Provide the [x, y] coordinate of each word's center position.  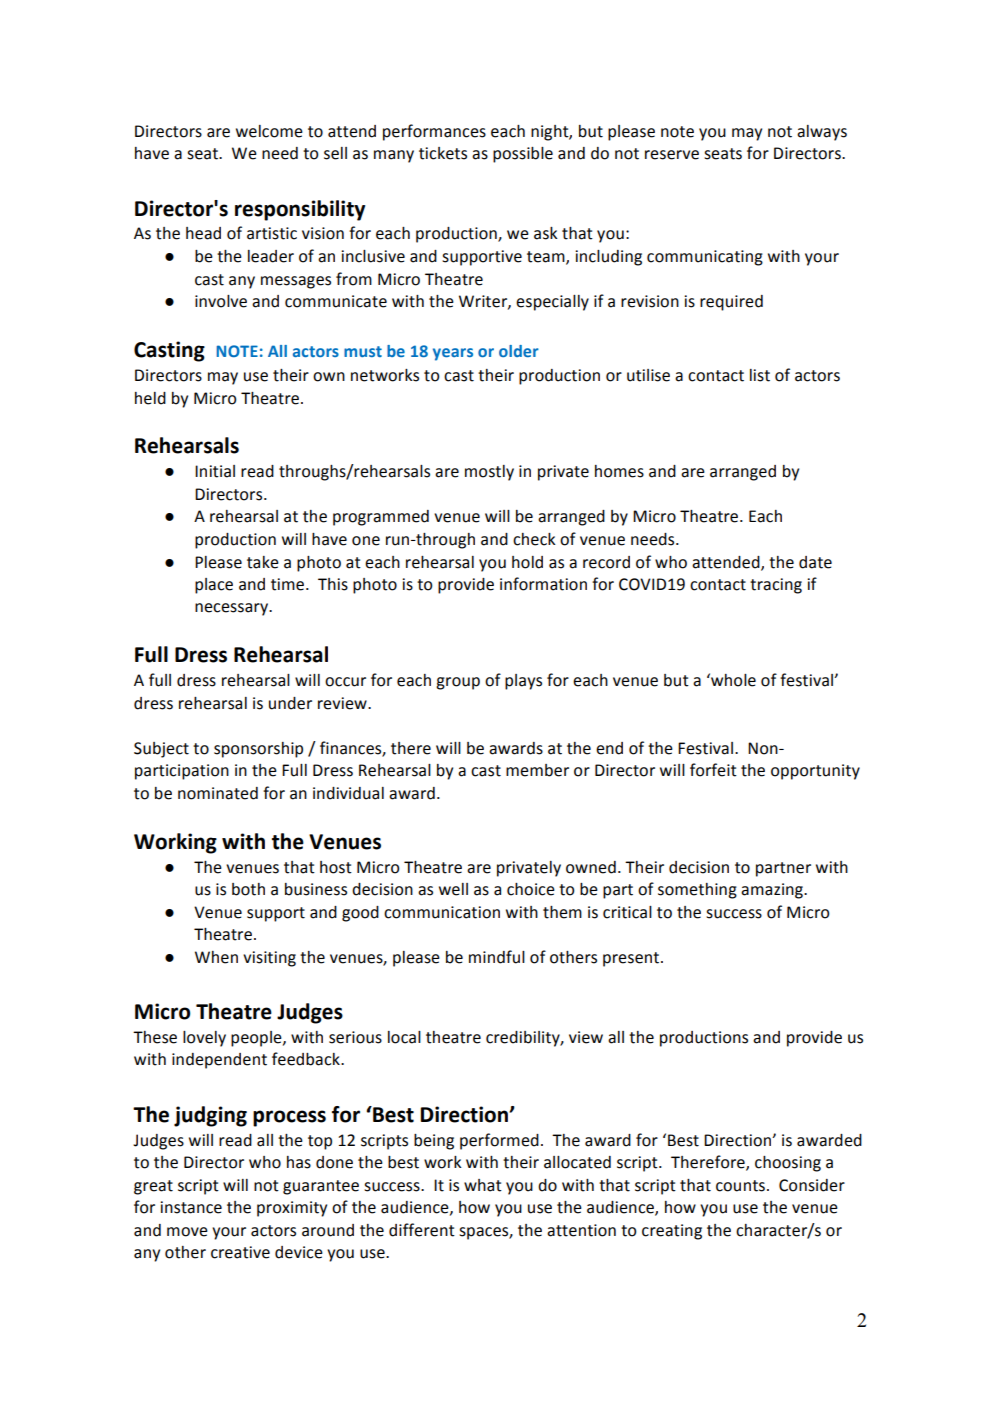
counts [740, 1186]
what [483, 1185]
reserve [672, 155]
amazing [773, 891]
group [458, 683]
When [216, 957]
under [290, 703]
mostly [489, 473]
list [760, 375]
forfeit [713, 770]
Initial [215, 471]
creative [240, 1252]
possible [523, 155]
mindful [497, 957]
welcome [269, 131]
